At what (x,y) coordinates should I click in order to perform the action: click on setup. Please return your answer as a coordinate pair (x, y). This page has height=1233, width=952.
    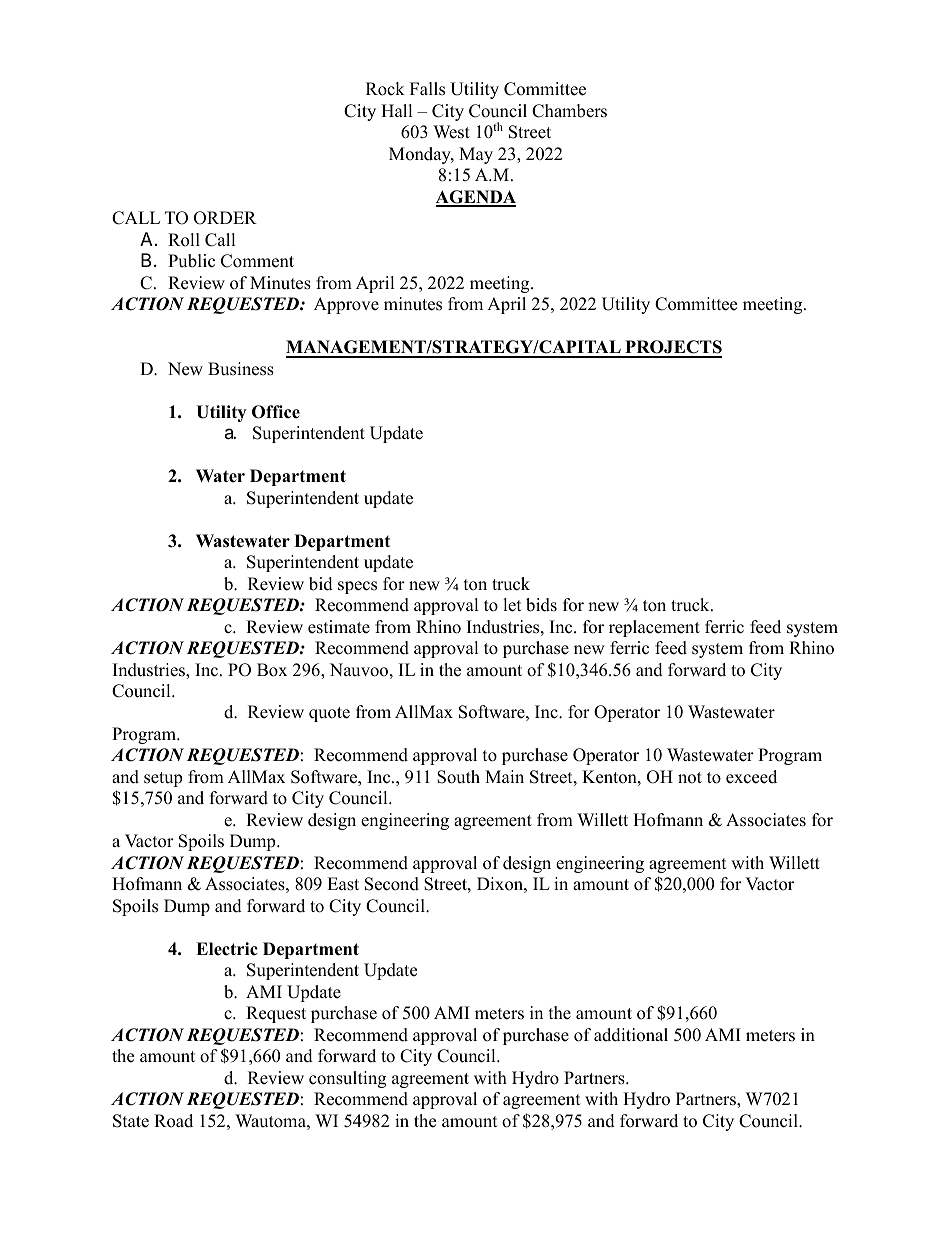
    Looking at the image, I should click on (163, 779).
